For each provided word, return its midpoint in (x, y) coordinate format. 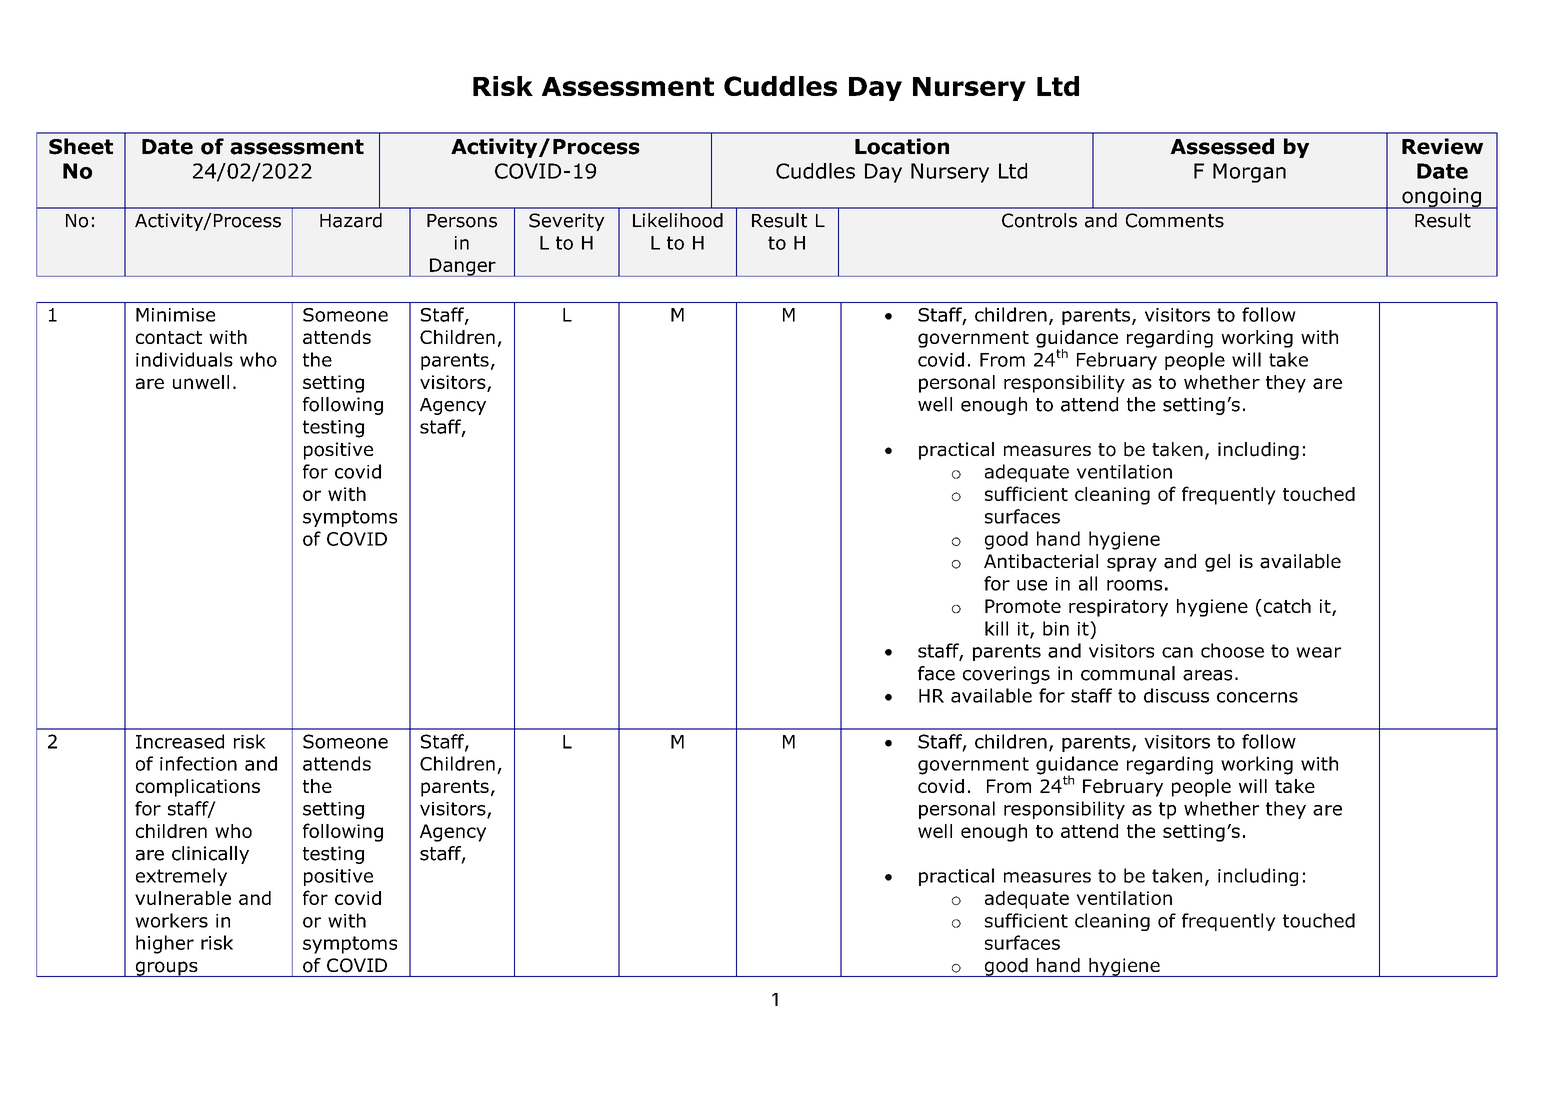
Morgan (1249, 173)
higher (165, 944)
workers (171, 920)
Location (902, 146)
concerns (1257, 697)
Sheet (81, 146)
